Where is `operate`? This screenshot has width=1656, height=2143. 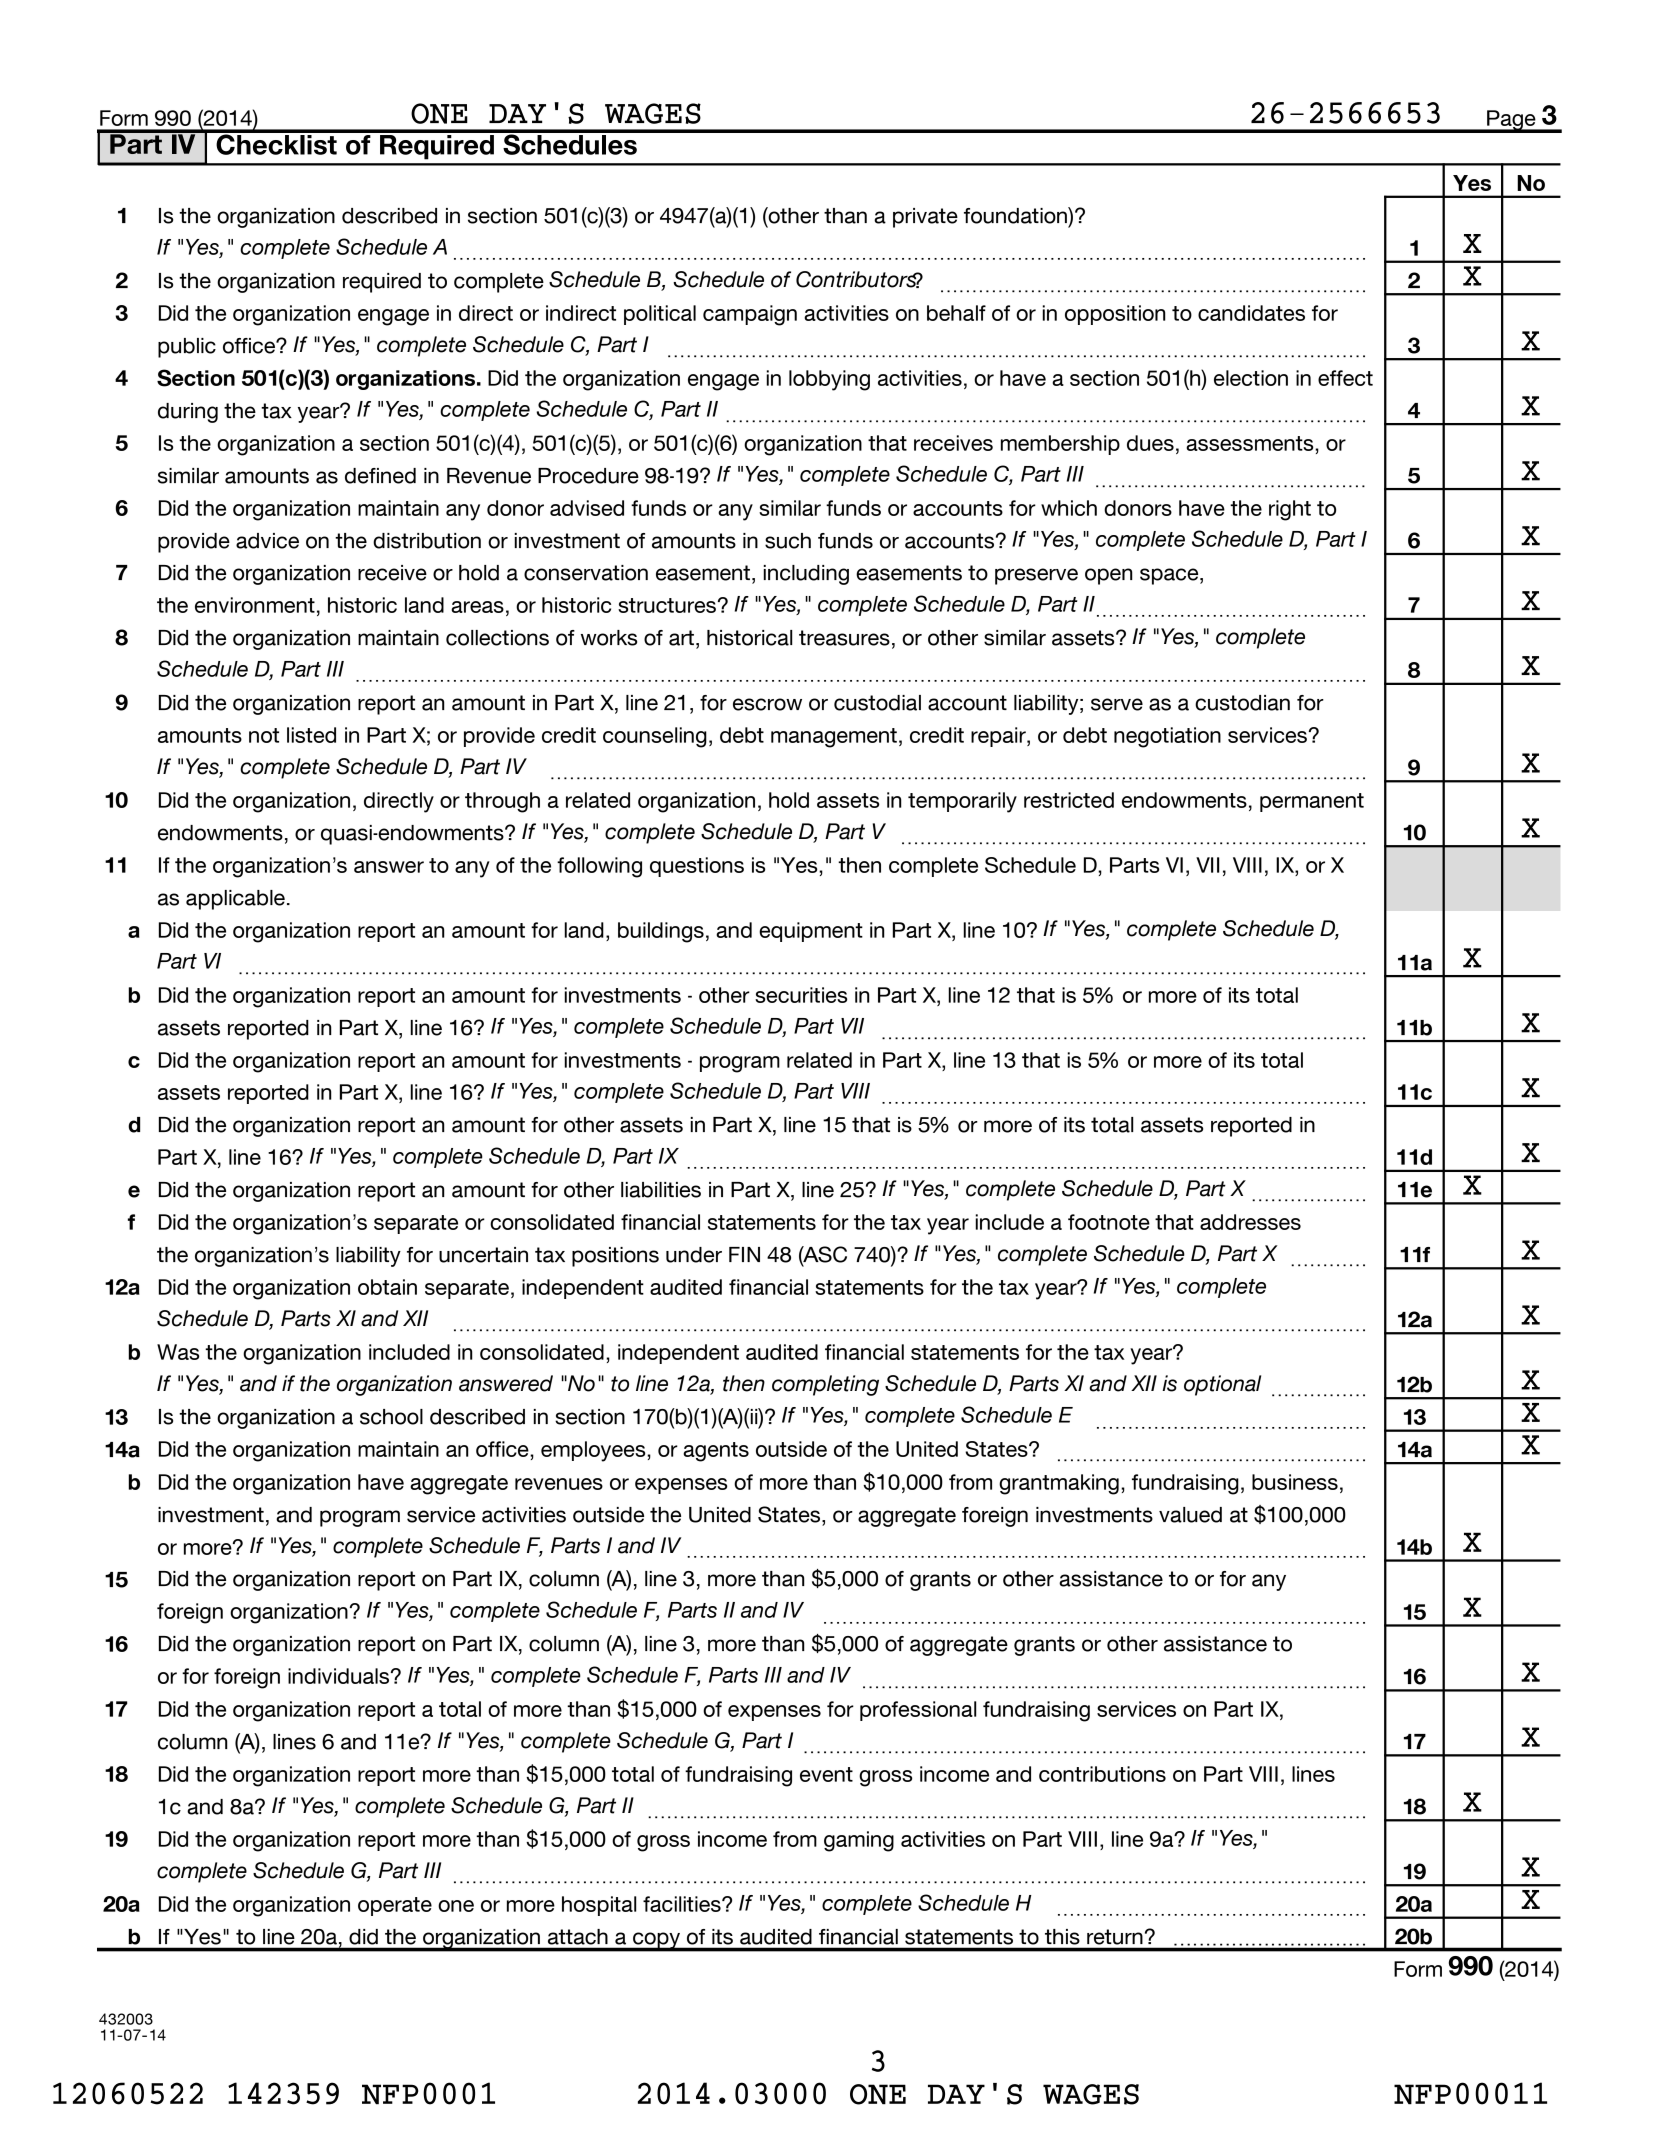 operate is located at coordinates (395, 1906).
